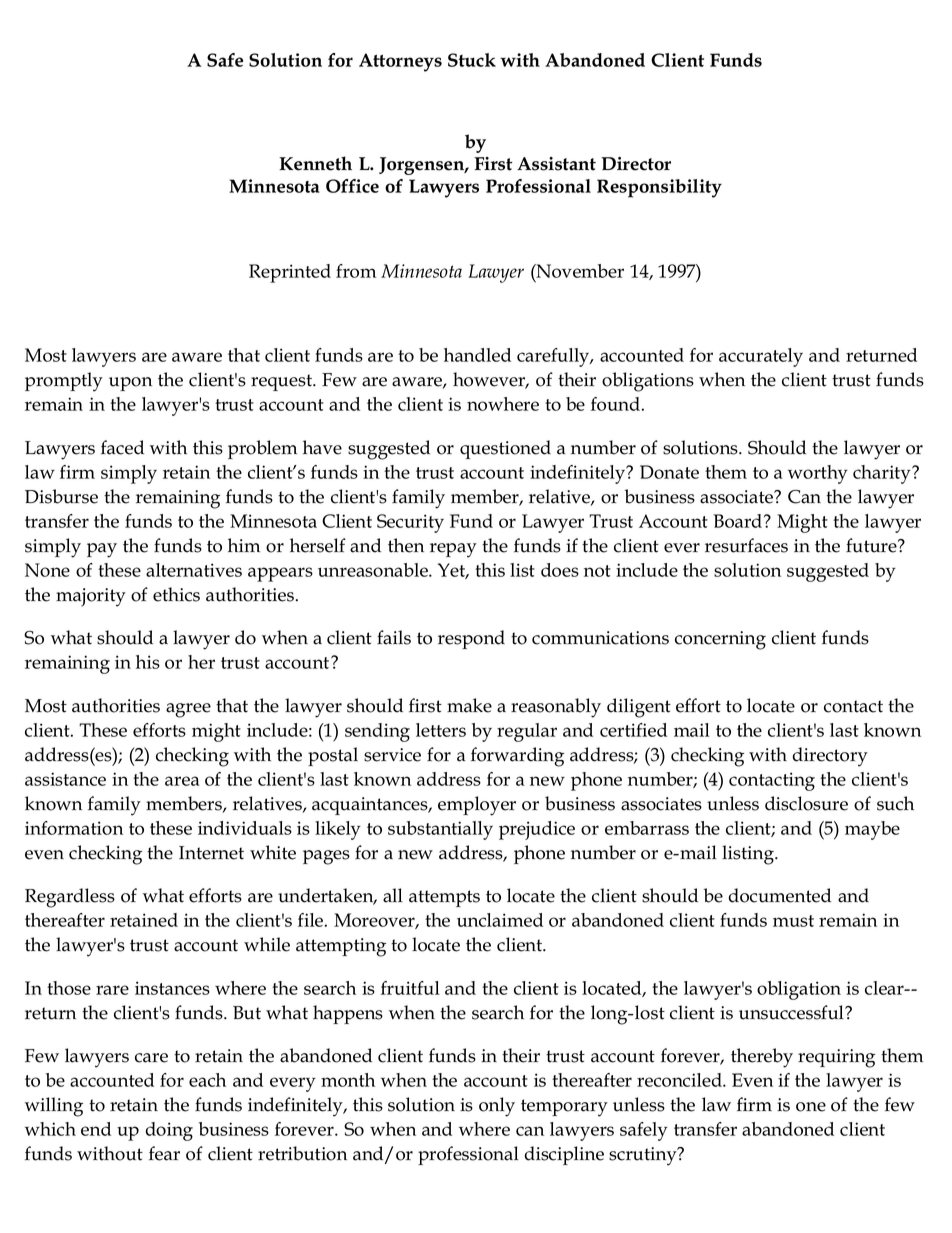 The image size is (952, 1233). I want to click on only, so click(497, 1107).
